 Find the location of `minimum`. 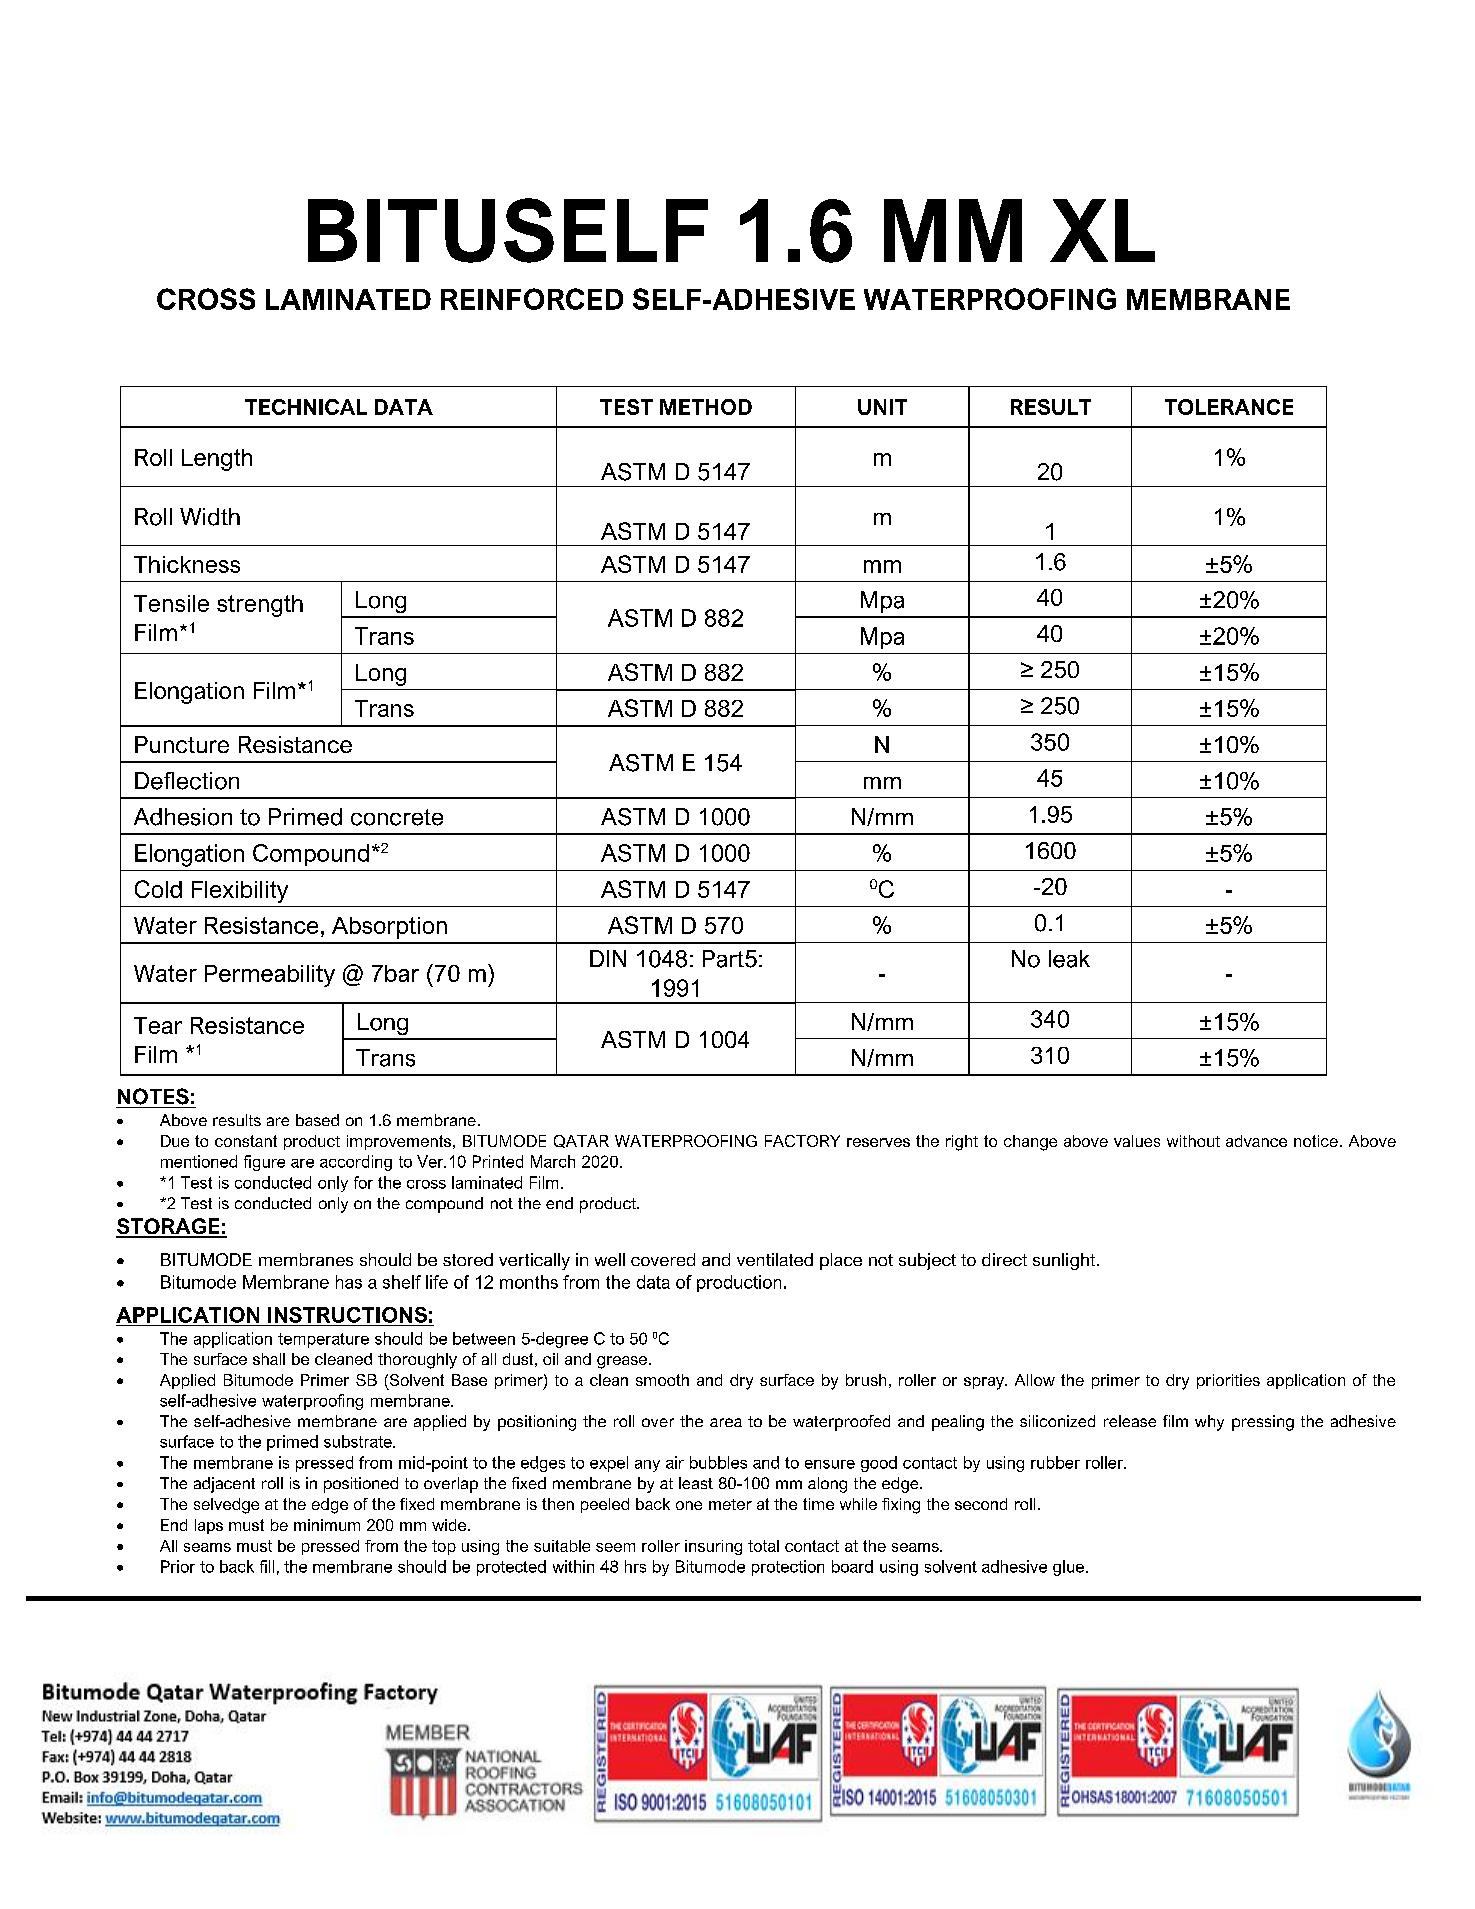

minimum is located at coordinates (327, 1525).
